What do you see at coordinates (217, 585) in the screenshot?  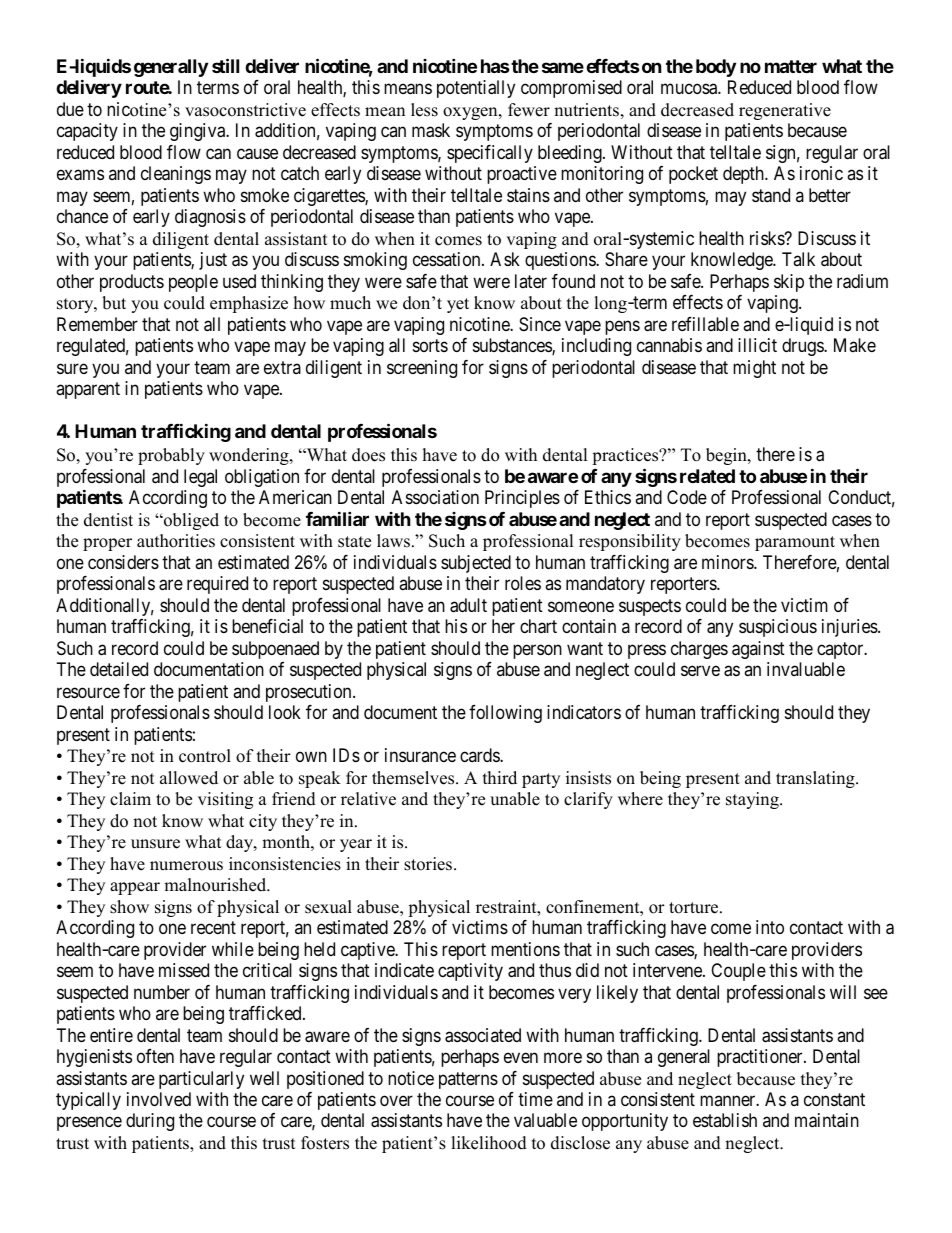 I see `required` at bounding box center [217, 585].
